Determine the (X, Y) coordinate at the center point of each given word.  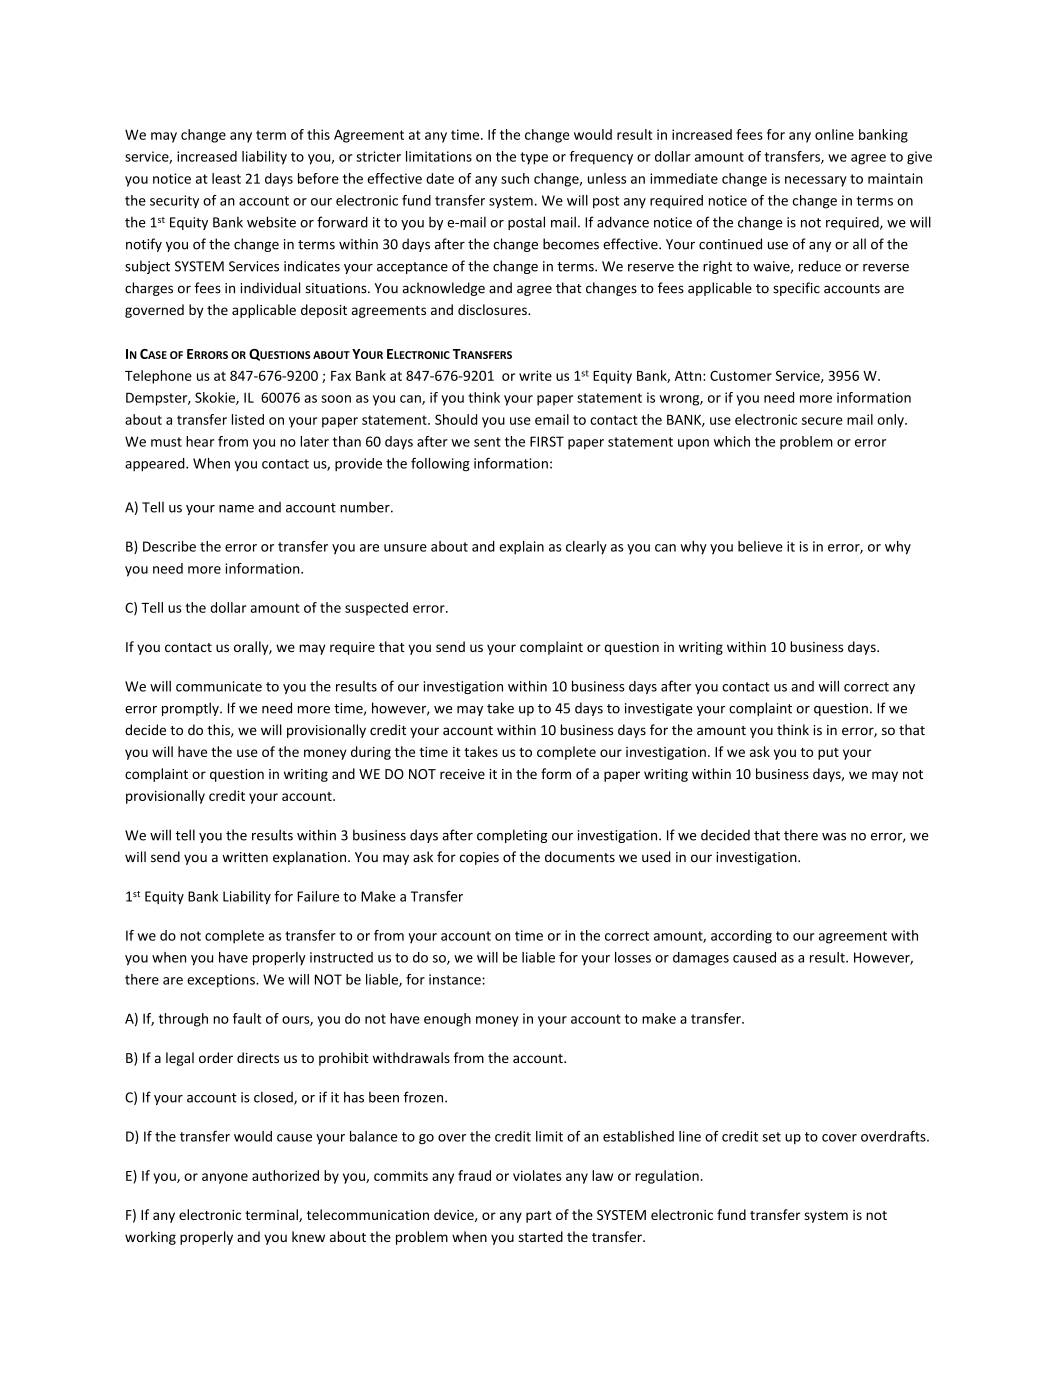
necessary (816, 181)
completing (512, 836)
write (535, 375)
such (515, 178)
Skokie (216, 398)
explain (521, 548)
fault (247, 1018)
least (226, 178)
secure (822, 421)
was (834, 837)
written (245, 857)
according (741, 937)
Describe (169, 546)
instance (455, 979)
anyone (225, 1178)
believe (760, 546)
